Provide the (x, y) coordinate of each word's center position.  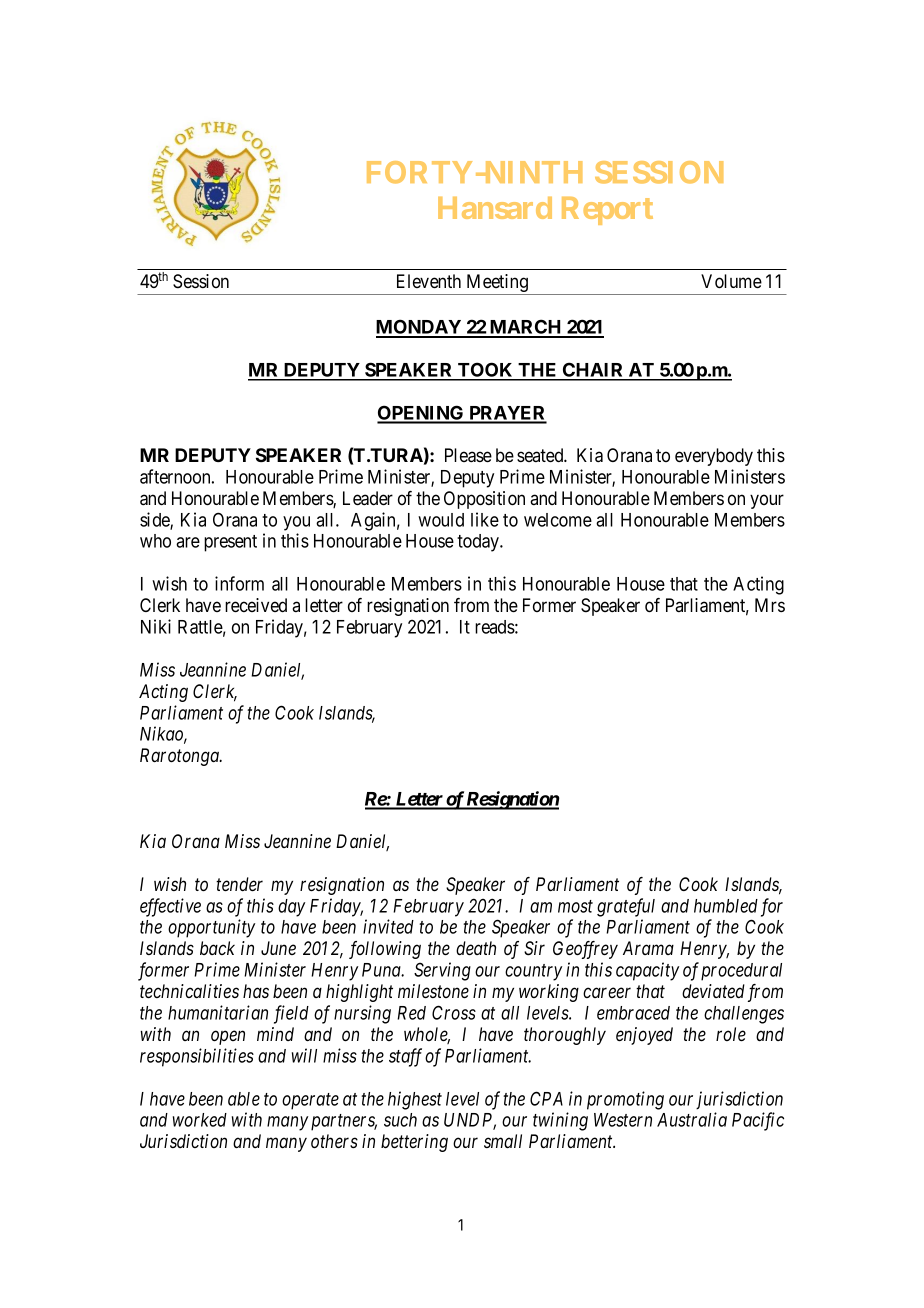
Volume (731, 281)
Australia (692, 1119)
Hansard (495, 208)
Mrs (770, 605)
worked (200, 1120)
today (479, 543)
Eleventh (429, 281)
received (256, 605)
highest (415, 1100)
